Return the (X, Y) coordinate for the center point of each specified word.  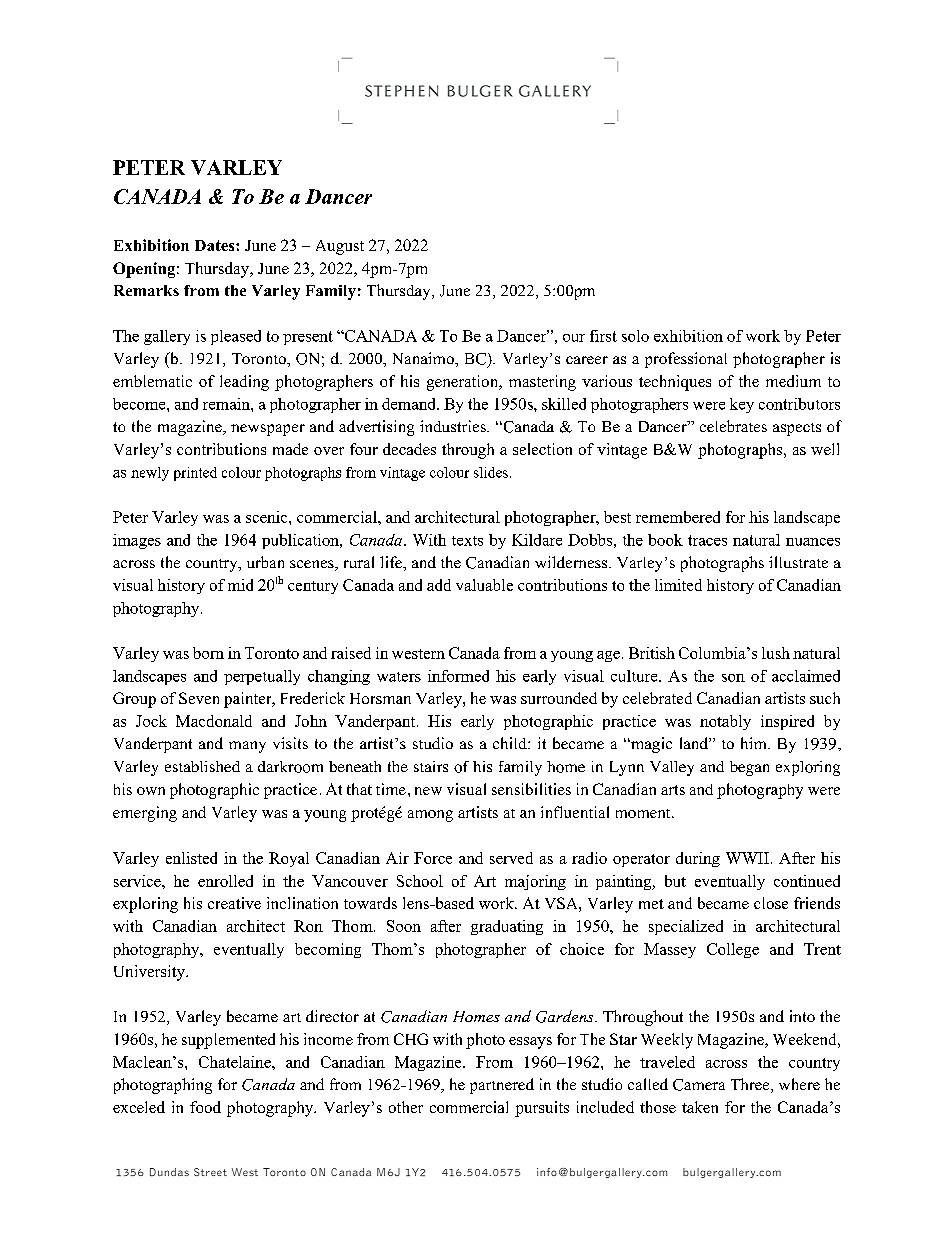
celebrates (733, 426)
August (340, 247)
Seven (199, 698)
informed (458, 676)
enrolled (225, 881)
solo (635, 336)
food (205, 1107)
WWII (747, 858)
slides (491, 472)
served (511, 858)
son (733, 678)
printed (195, 474)
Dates (216, 245)
